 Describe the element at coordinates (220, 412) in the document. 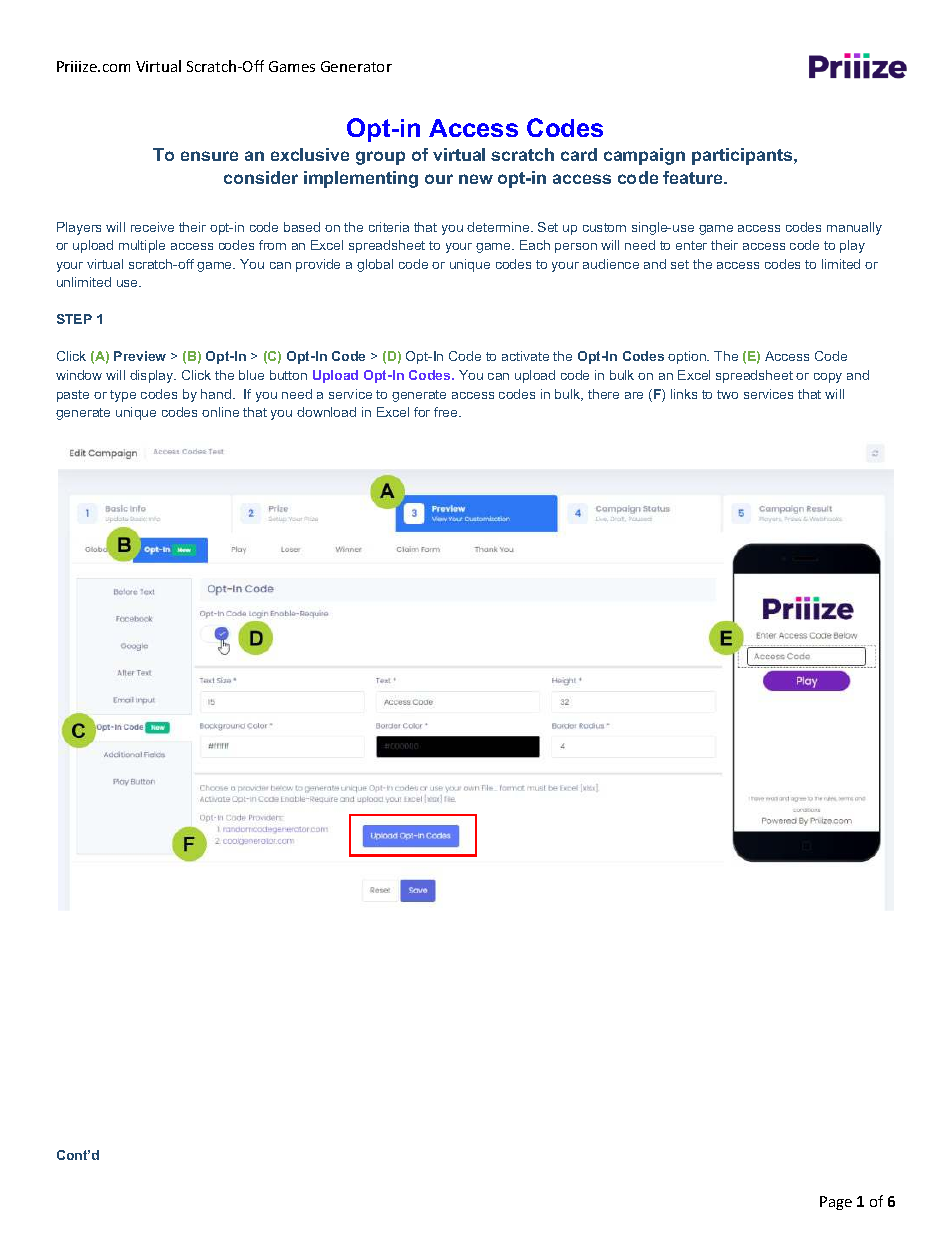

I see `online` at that location.
